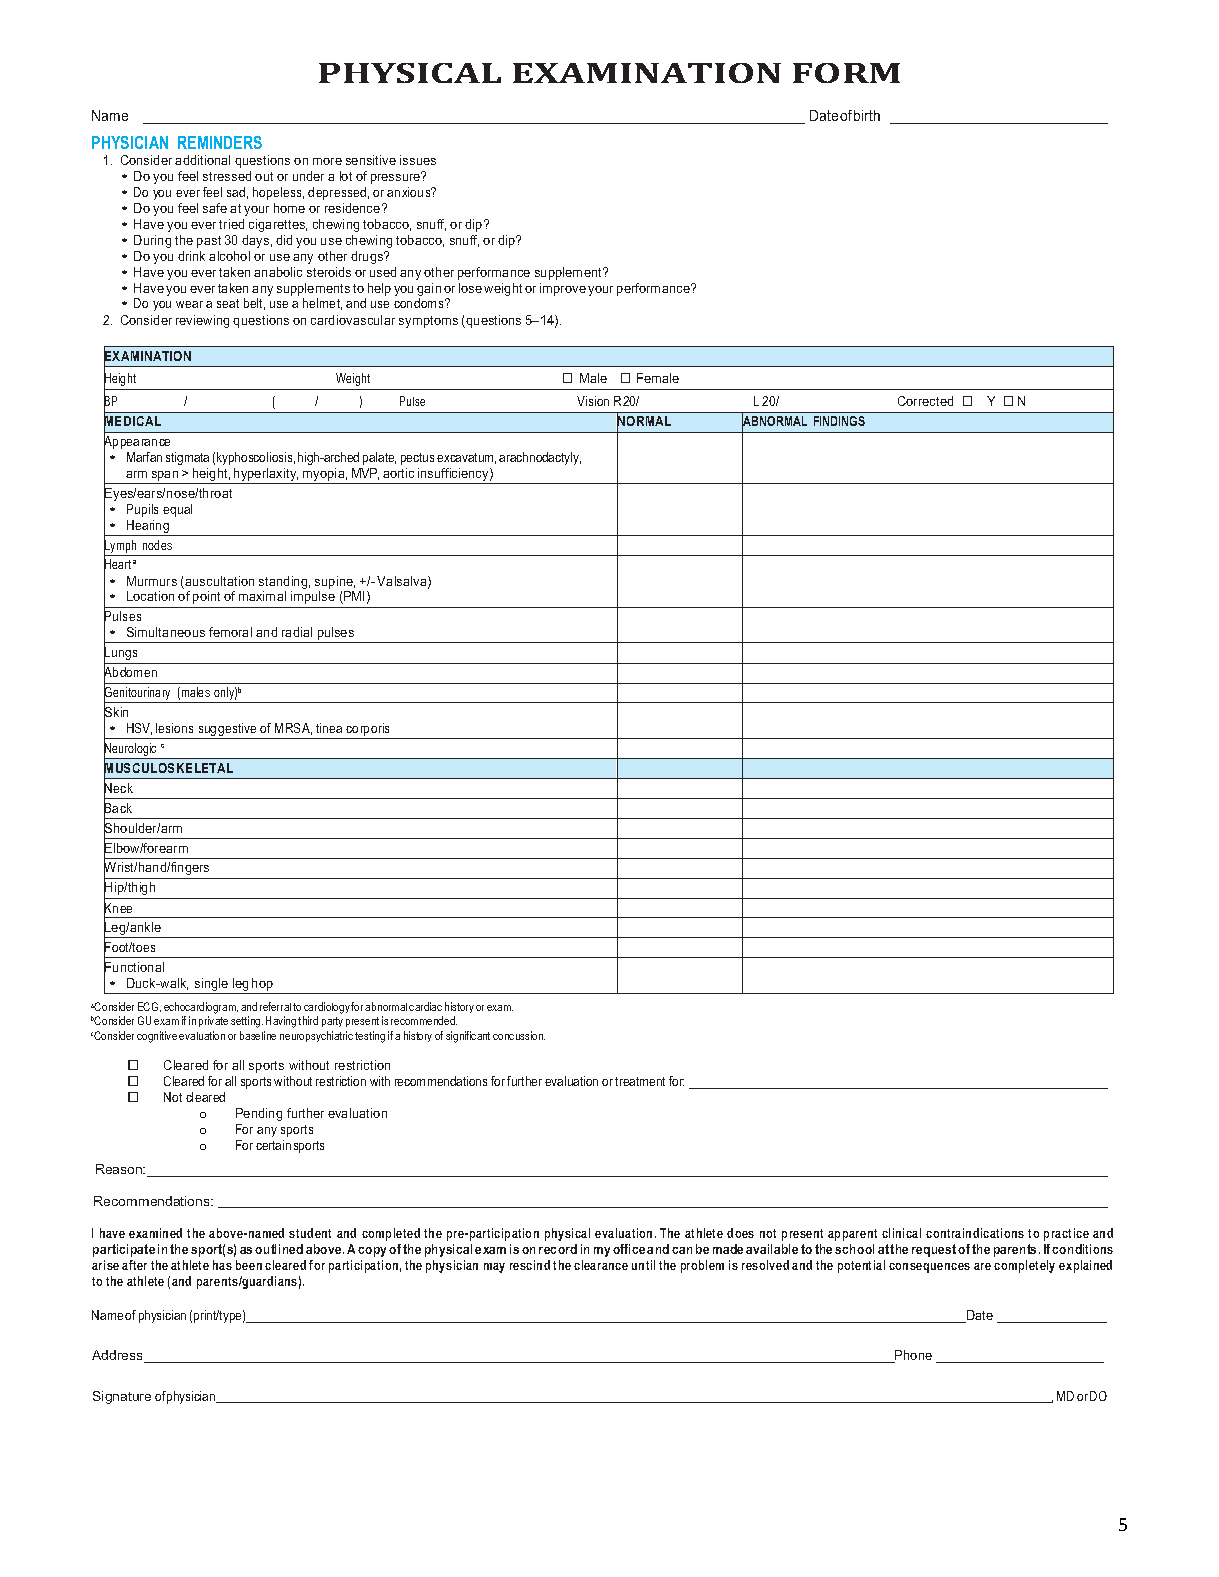 This page has height=1577, width=1219. I want to click on Phone, so click(912, 1356).
